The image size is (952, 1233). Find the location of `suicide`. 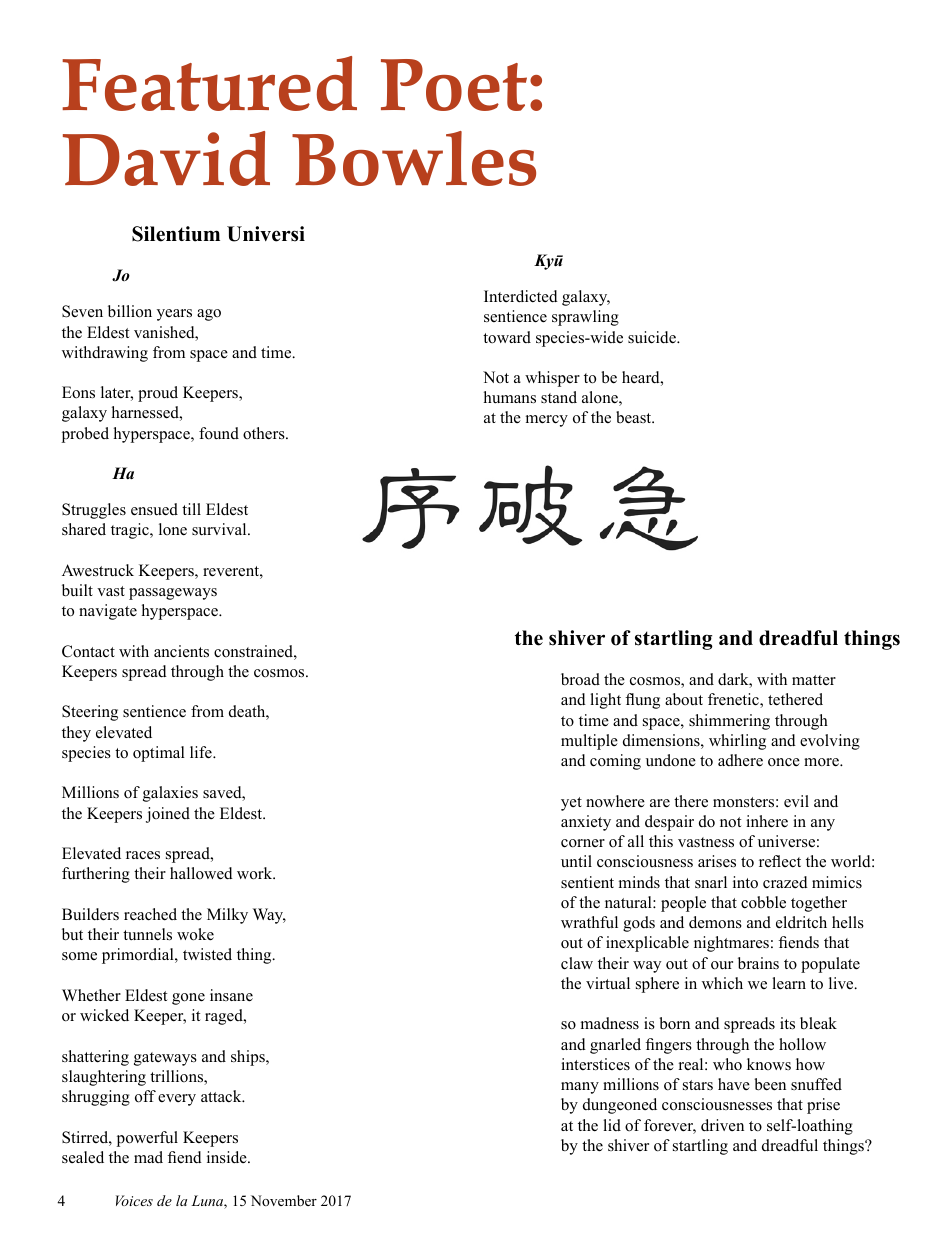

suicide is located at coordinates (653, 337).
